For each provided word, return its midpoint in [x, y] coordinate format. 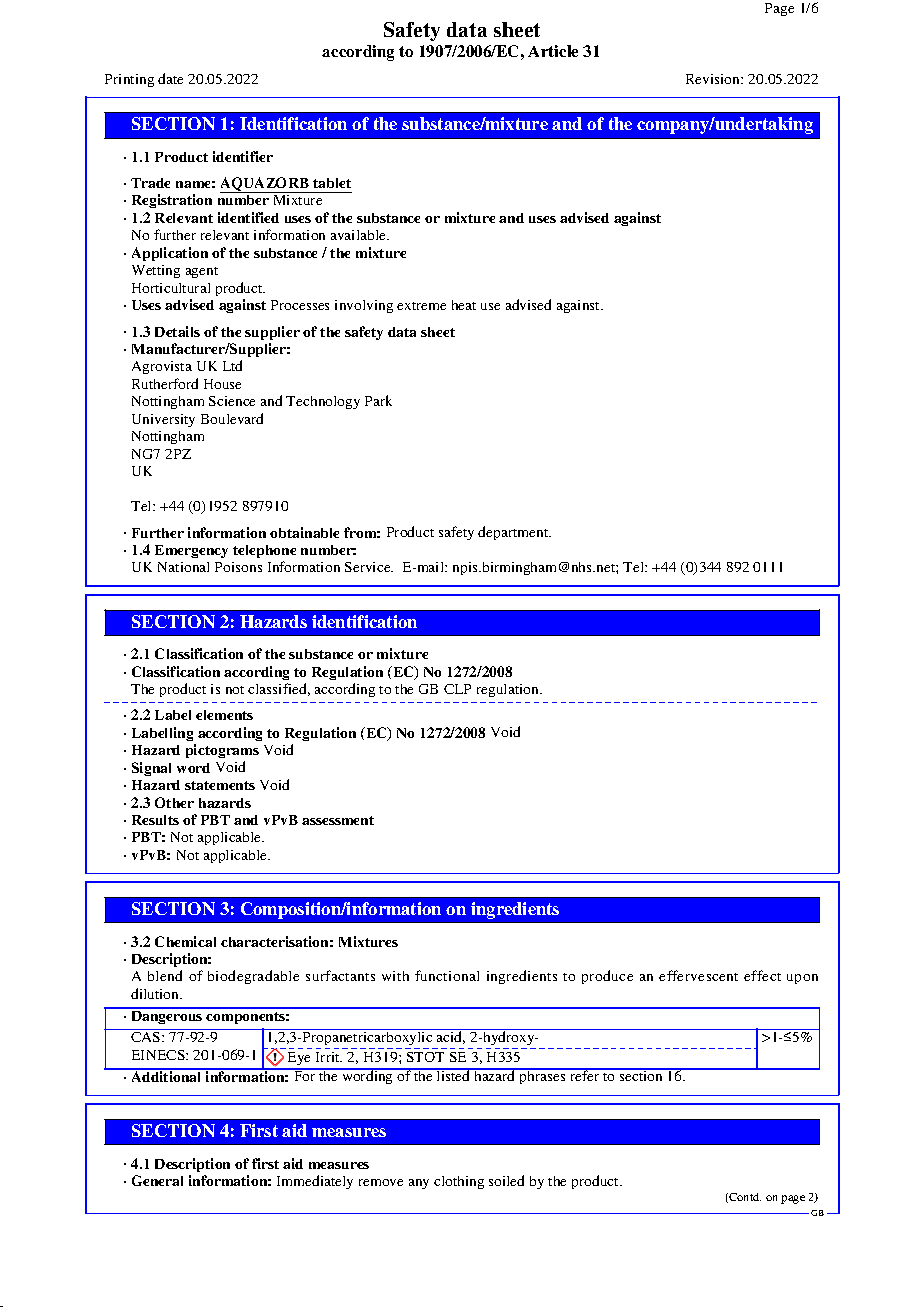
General [157, 1180]
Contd [744, 1198]
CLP [457, 689]
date [170, 78]
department [514, 533]
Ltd [232, 365]
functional [447, 975]
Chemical [185, 941]
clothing [459, 1182]
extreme [421, 306]
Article [553, 51]
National [183, 567]
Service [369, 567]
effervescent [698, 975]
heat [464, 305]
